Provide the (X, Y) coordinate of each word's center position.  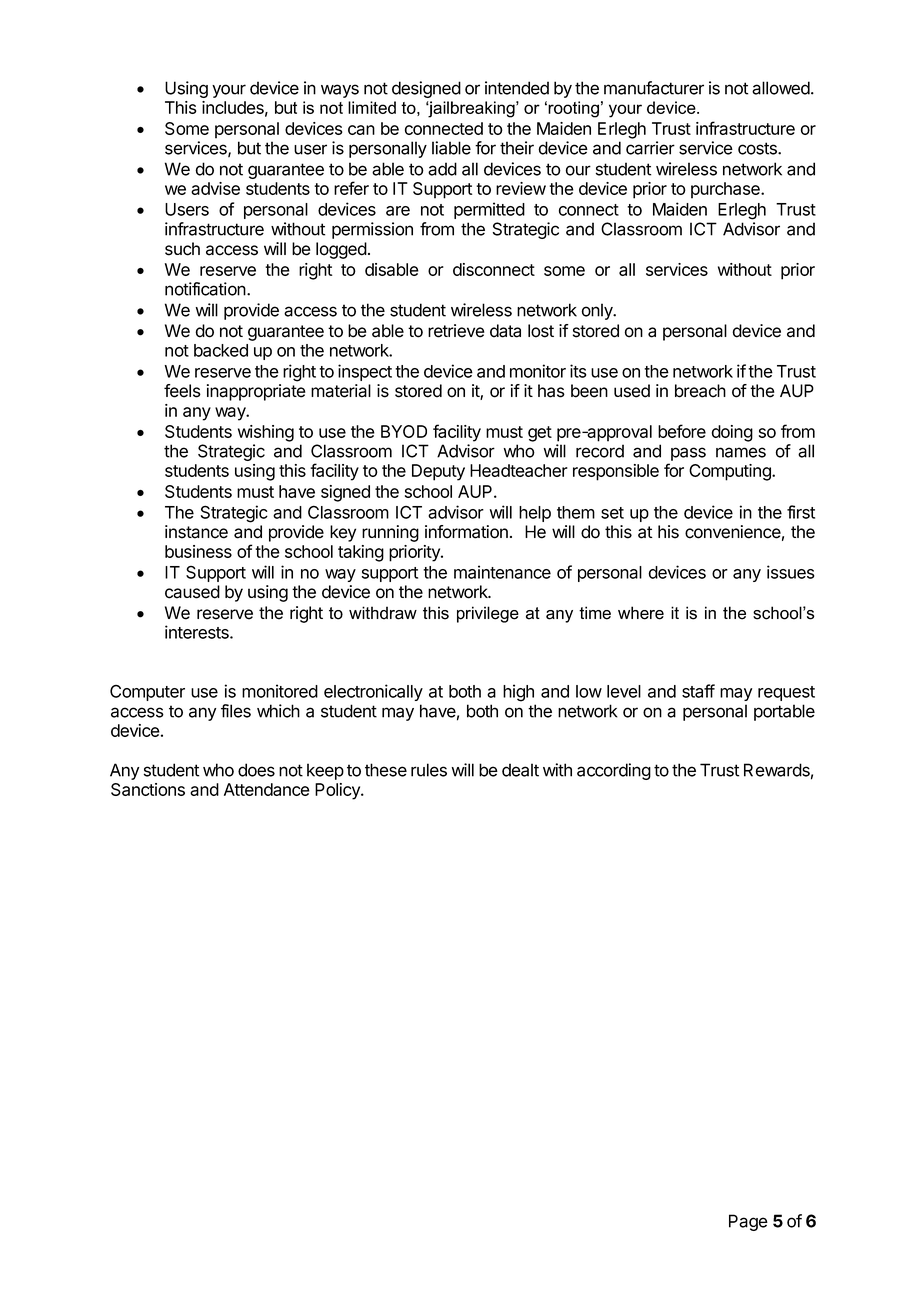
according (614, 771)
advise (215, 188)
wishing (266, 433)
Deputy (438, 472)
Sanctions (148, 789)
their (517, 148)
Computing (731, 472)
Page (748, 1222)
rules (429, 770)
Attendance (267, 789)
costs (758, 148)
